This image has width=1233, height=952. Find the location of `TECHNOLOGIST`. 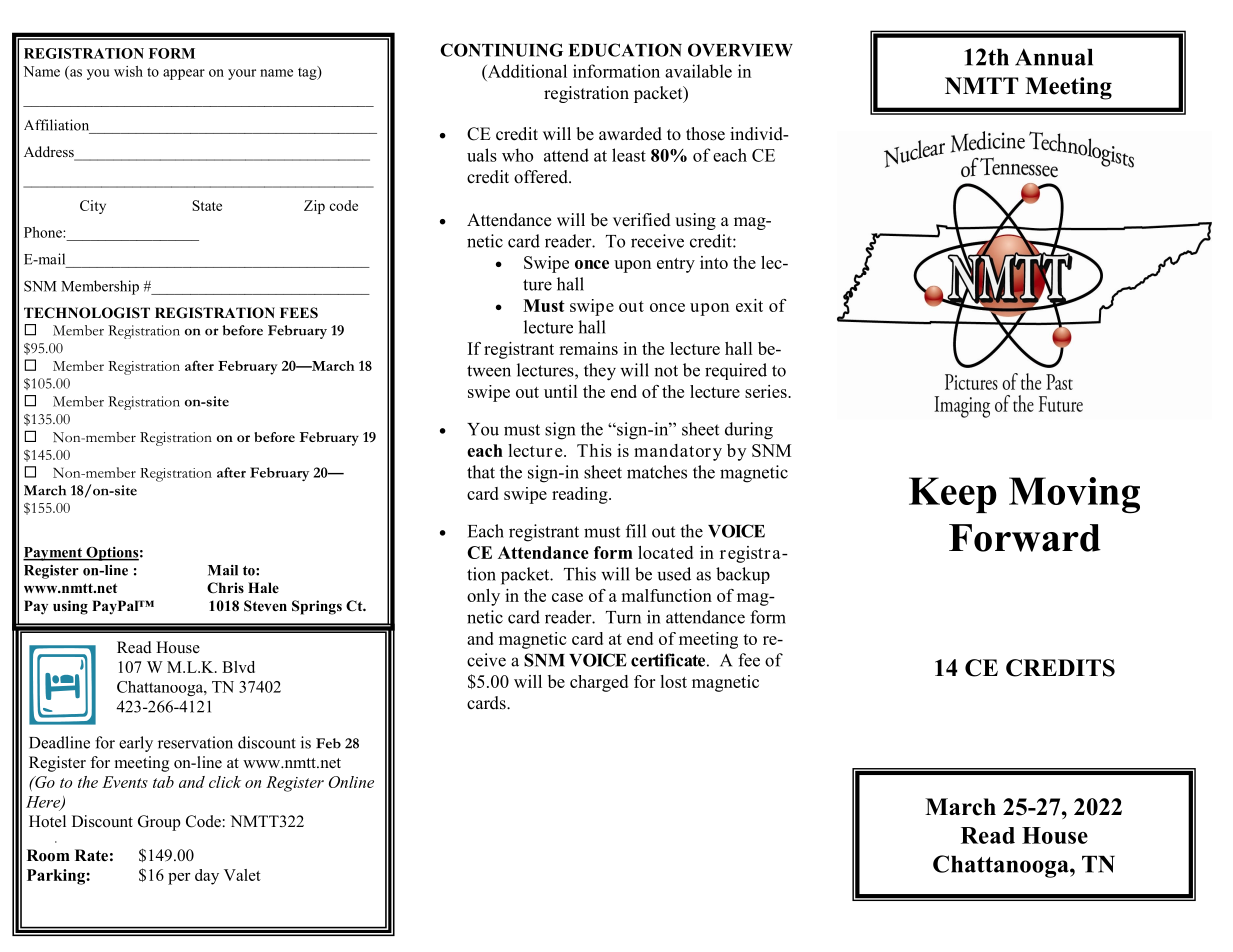

TECHNOLOGIST is located at coordinates (87, 313).
